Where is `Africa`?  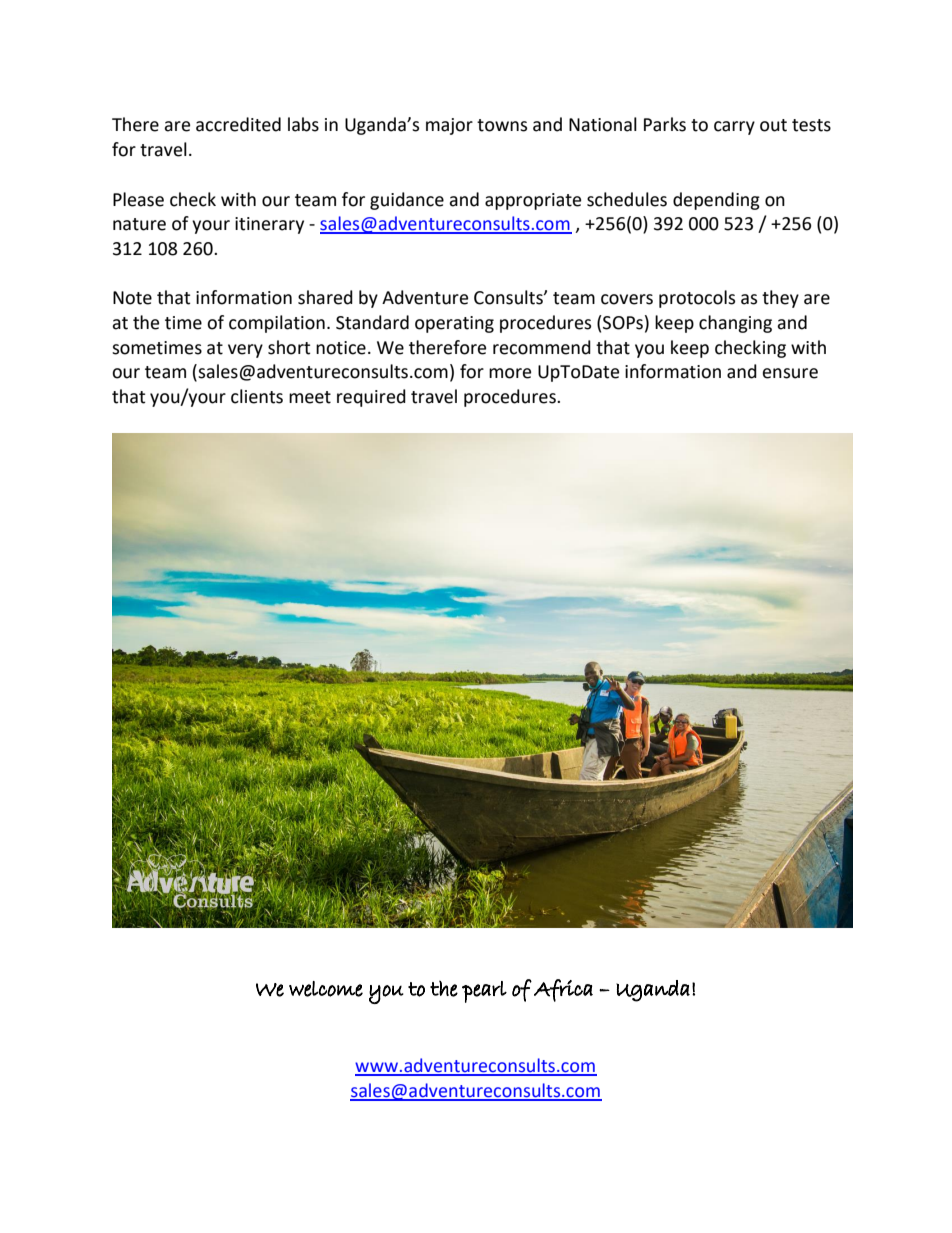
Africa is located at coordinates (563, 990).
